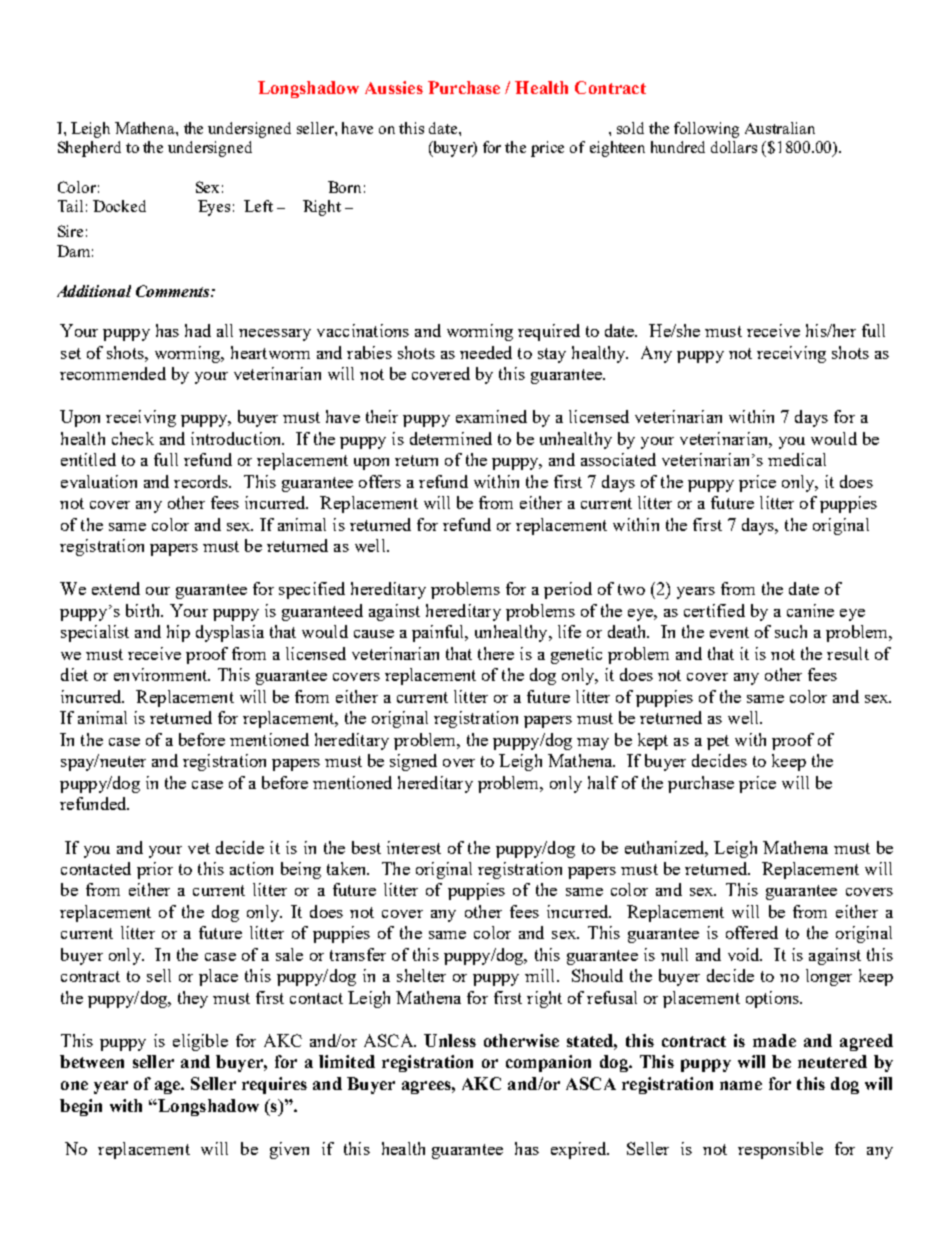 This screenshot has height=1233, width=952. What do you see at coordinates (89, 149) in the screenshot?
I see `Shepherd` at bounding box center [89, 149].
